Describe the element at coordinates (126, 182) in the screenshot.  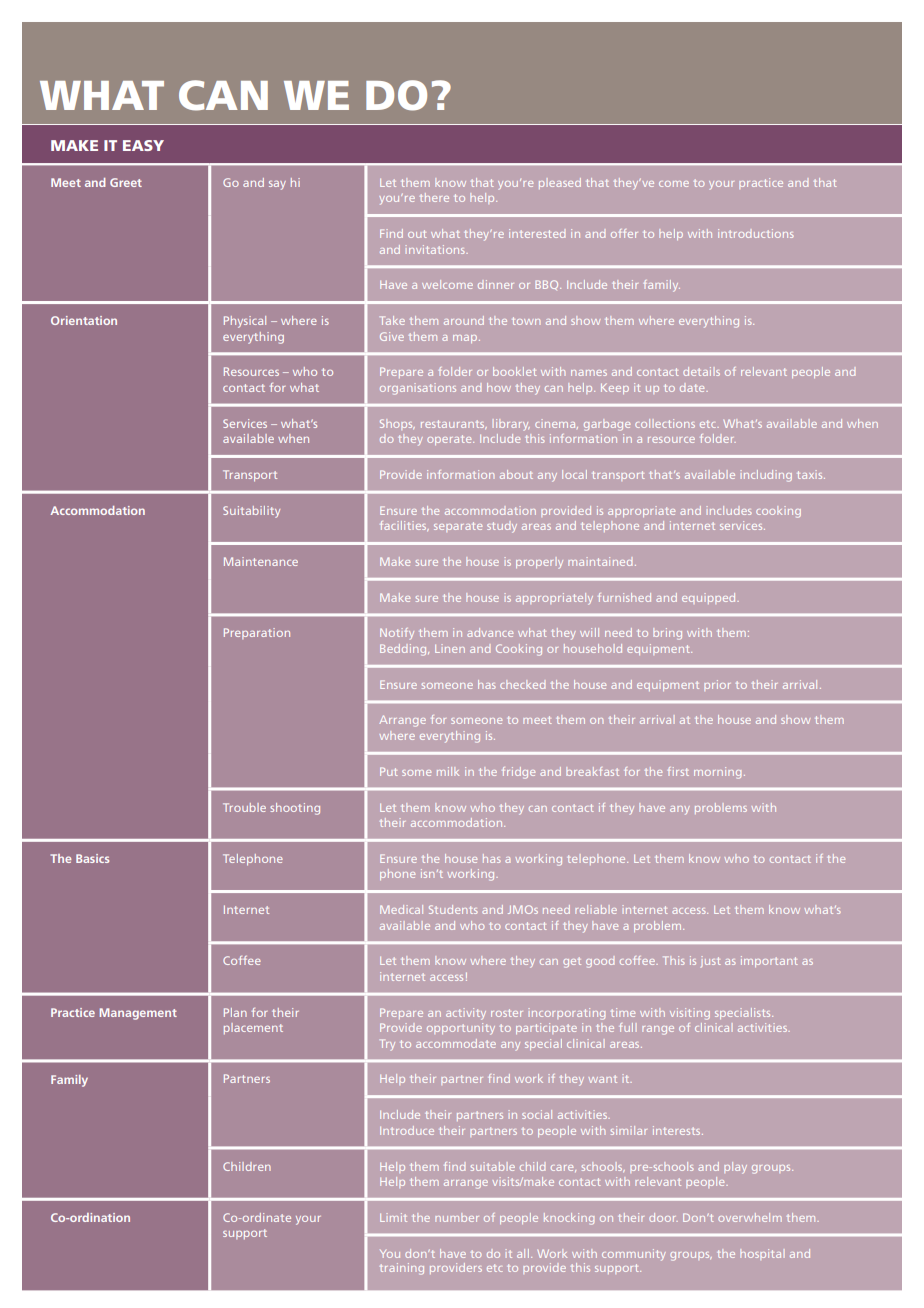
I see `Greet` at that location.
